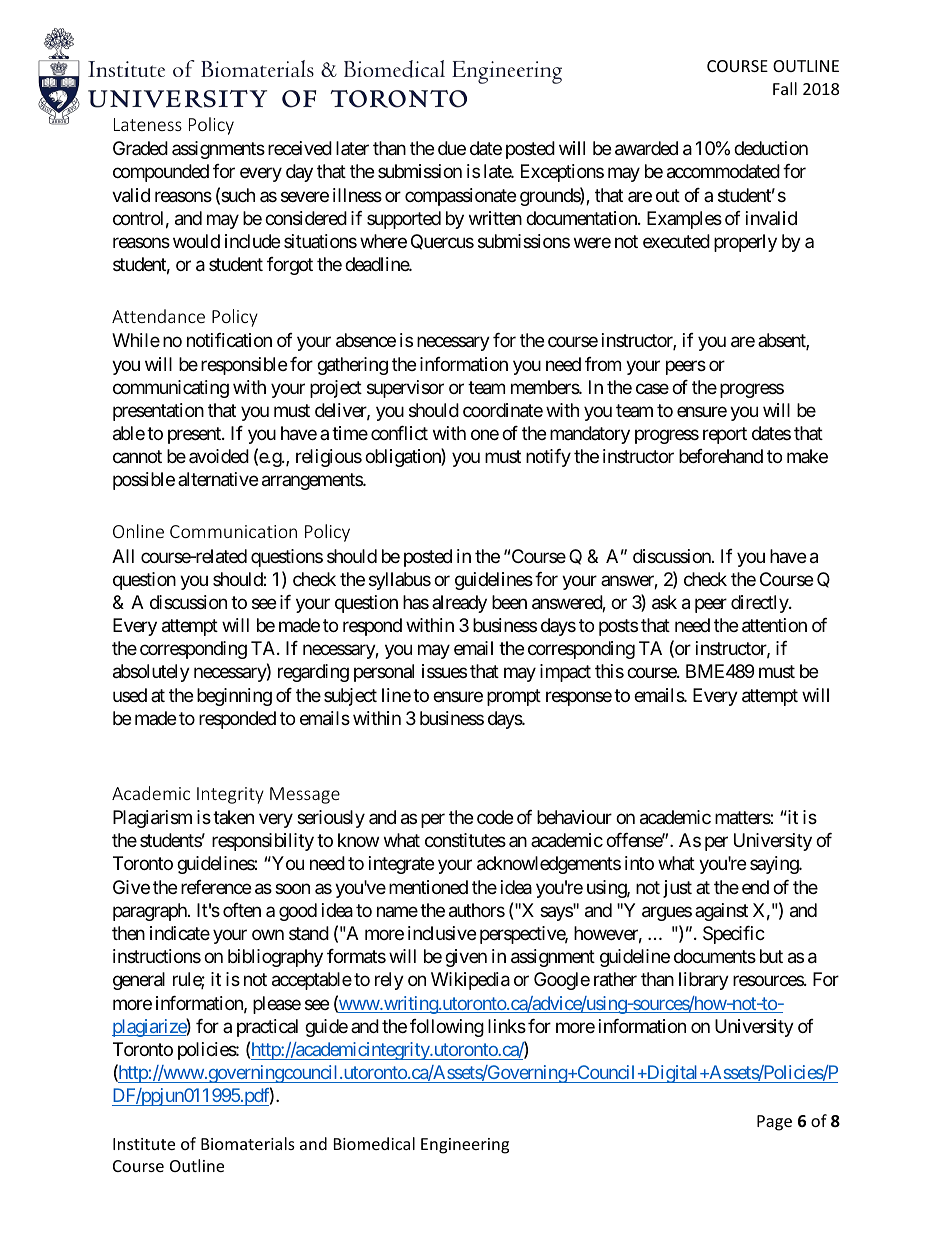  What do you see at coordinates (452, 148) in the document?
I see `due` at bounding box center [452, 148].
